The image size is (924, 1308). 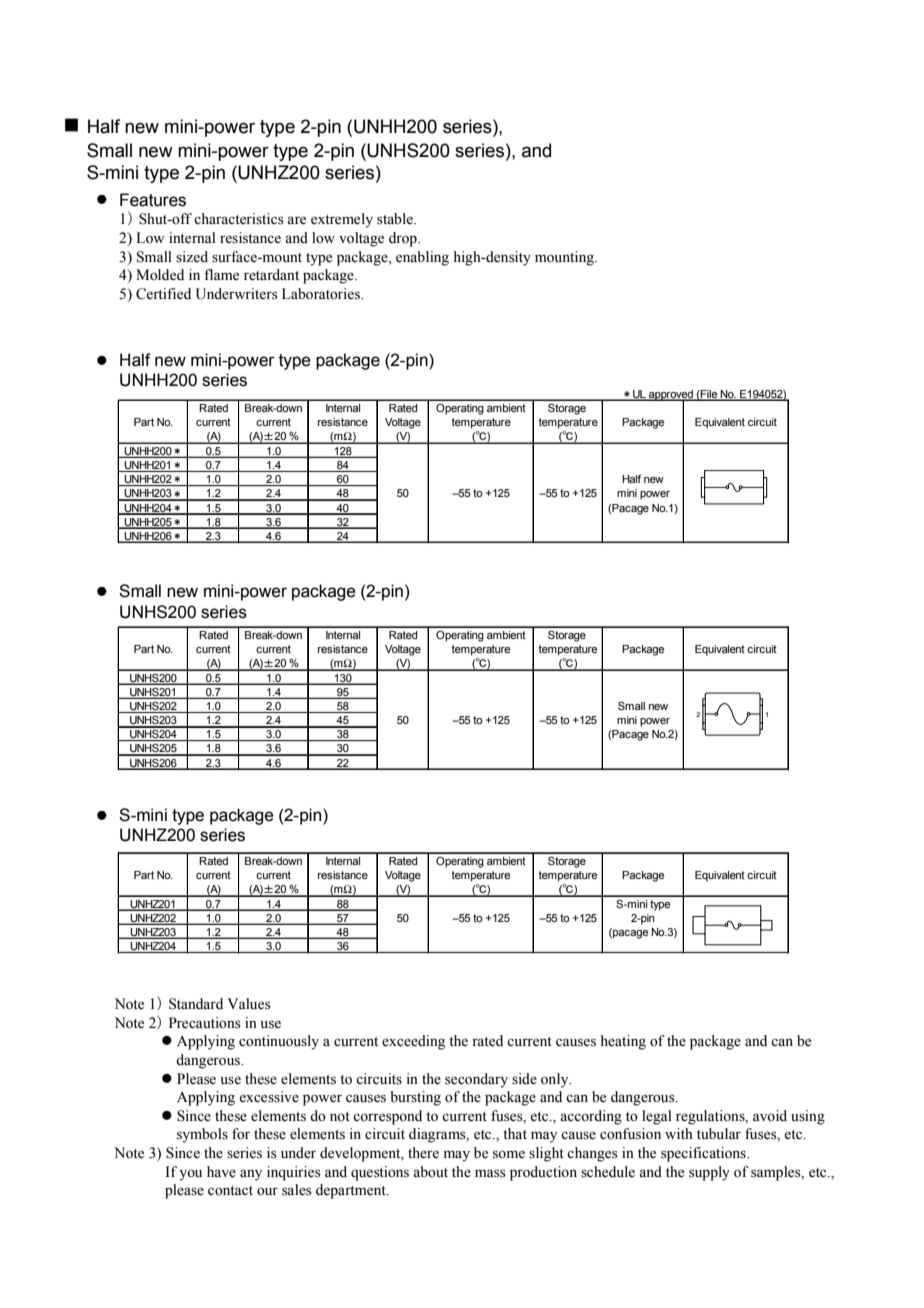 I want to click on approved, so click(x=671, y=396).
